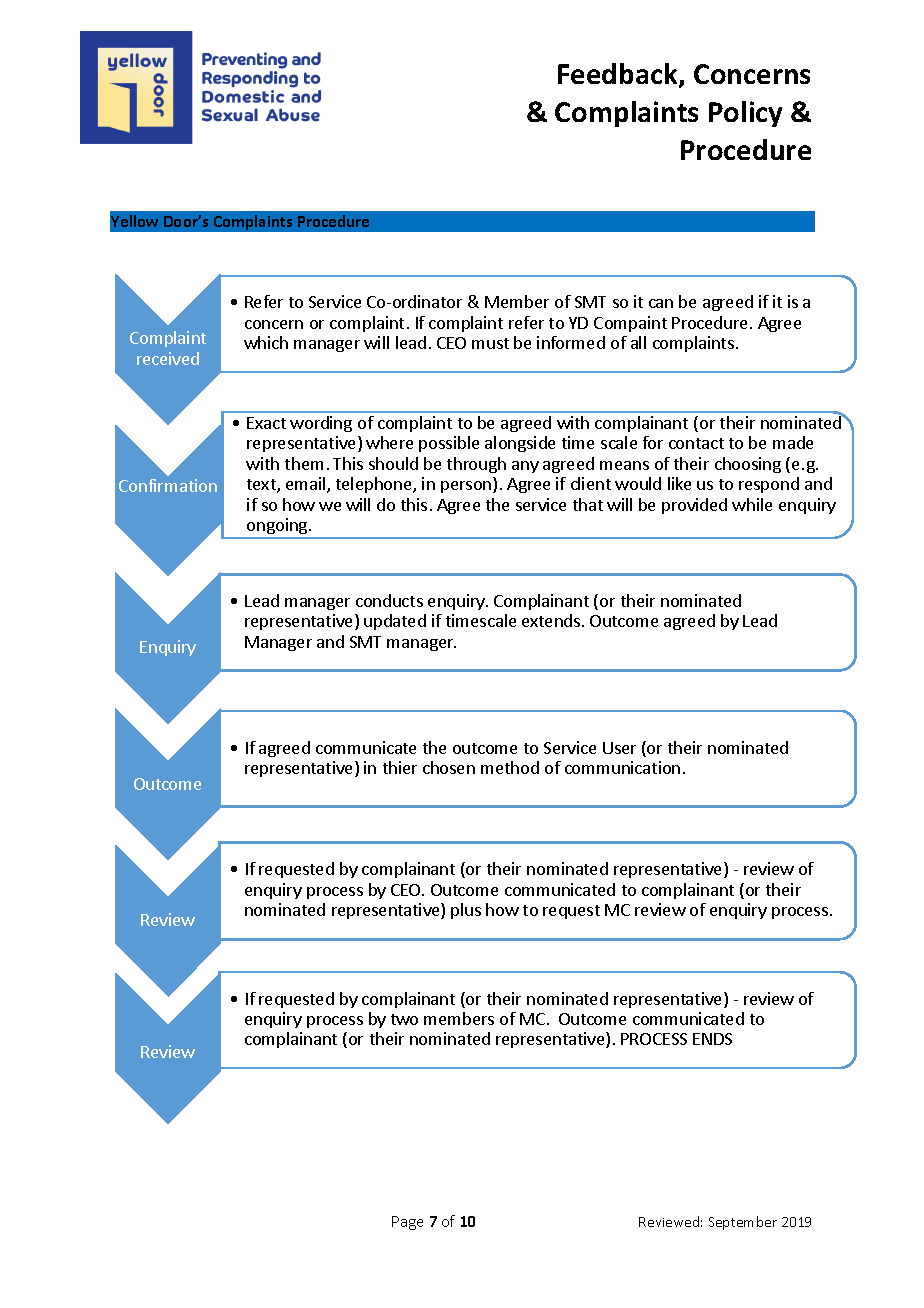  Describe the element at coordinates (404, 1019) in the screenshot. I see `two` at that location.
